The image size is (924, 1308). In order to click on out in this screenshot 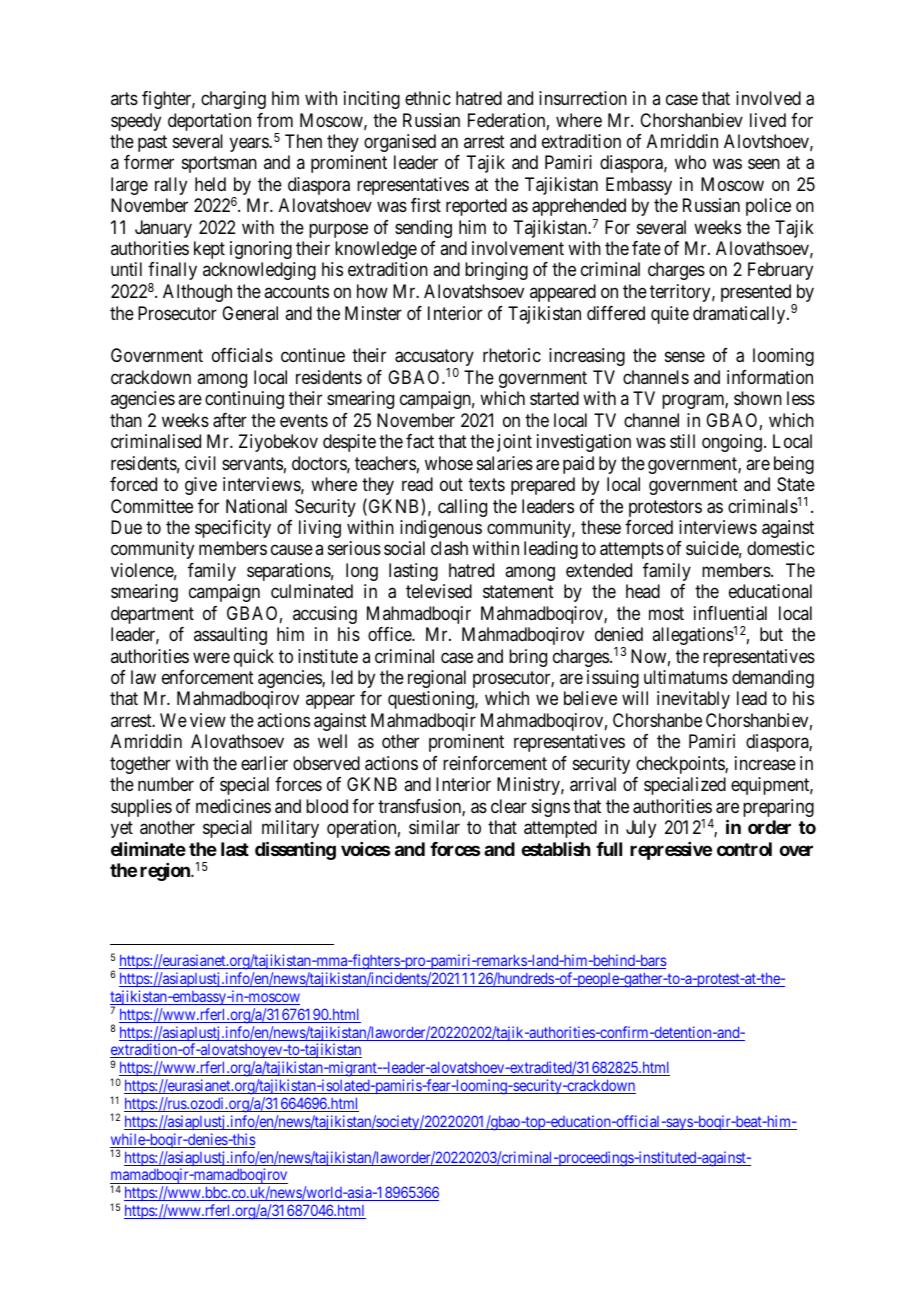, I will do `click(451, 484)`.
